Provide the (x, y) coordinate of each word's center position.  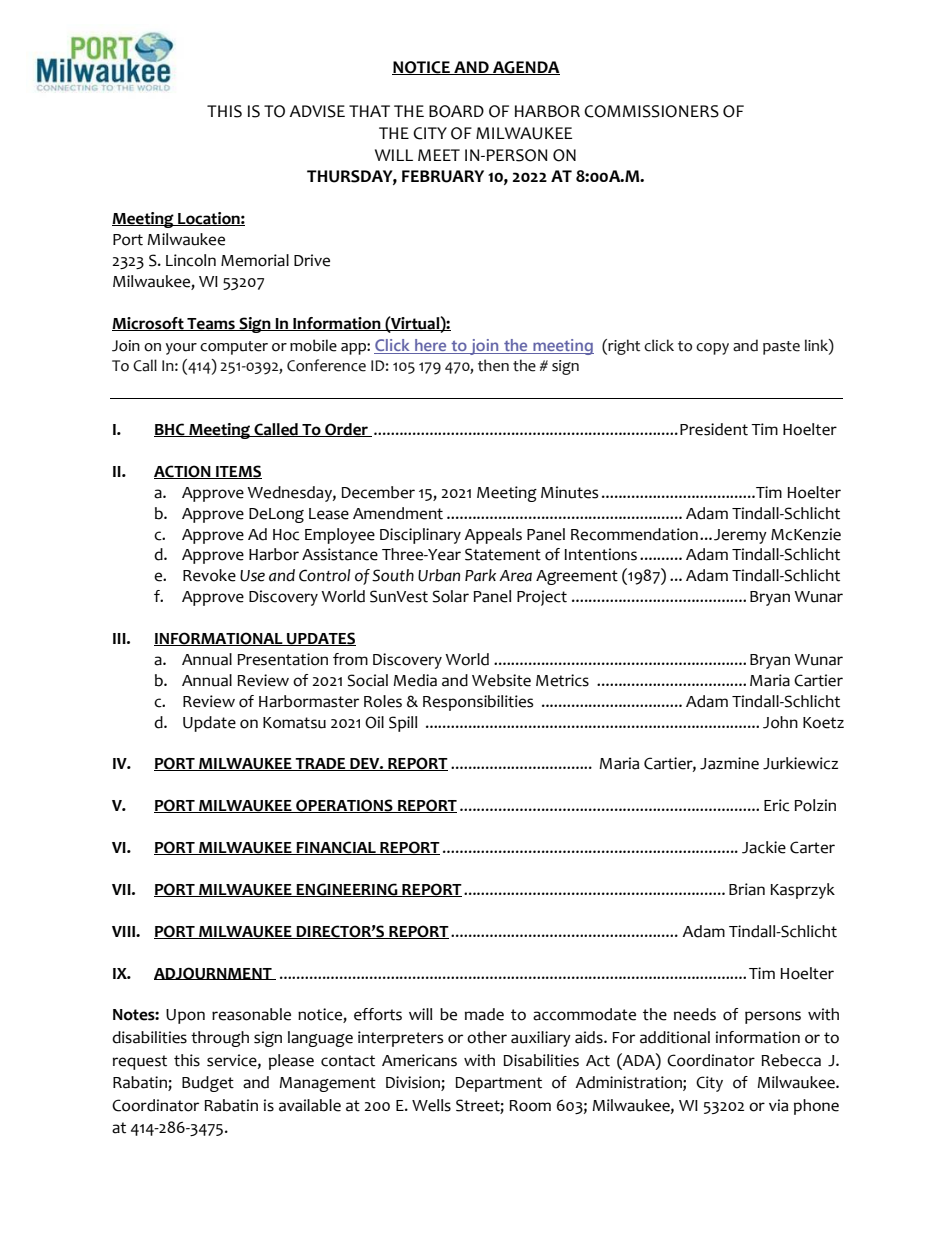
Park (480, 575)
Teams (211, 324)
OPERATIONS (344, 806)
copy (712, 349)
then (493, 365)
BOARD (456, 111)
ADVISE (317, 111)
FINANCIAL (336, 848)
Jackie (764, 847)
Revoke (209, 575)
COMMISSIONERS (651, 111)
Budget (208, 1084)
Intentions (600, 554)
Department (499, 1084)
